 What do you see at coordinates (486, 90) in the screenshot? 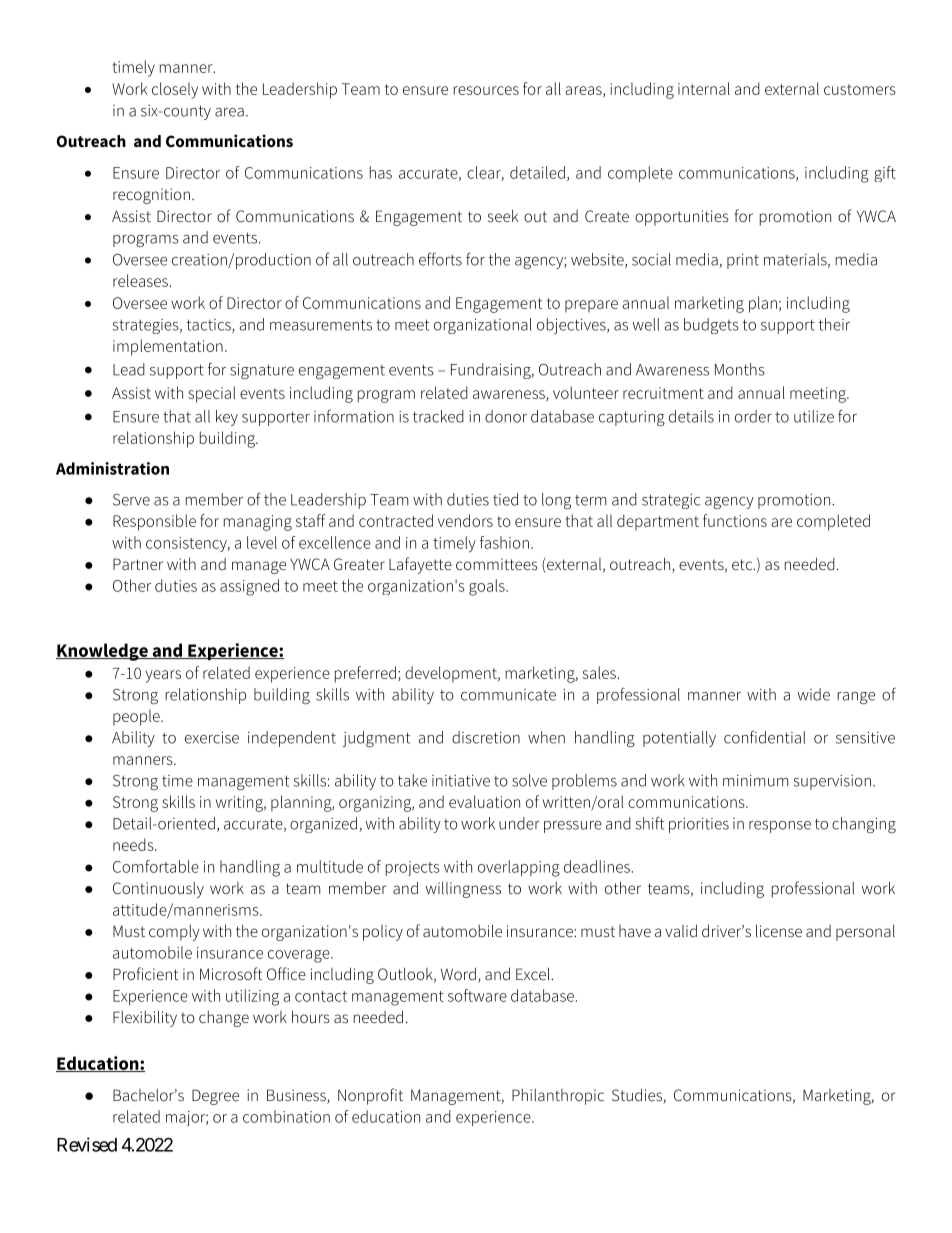
I see `resources` at bounding box center [486, 90].
